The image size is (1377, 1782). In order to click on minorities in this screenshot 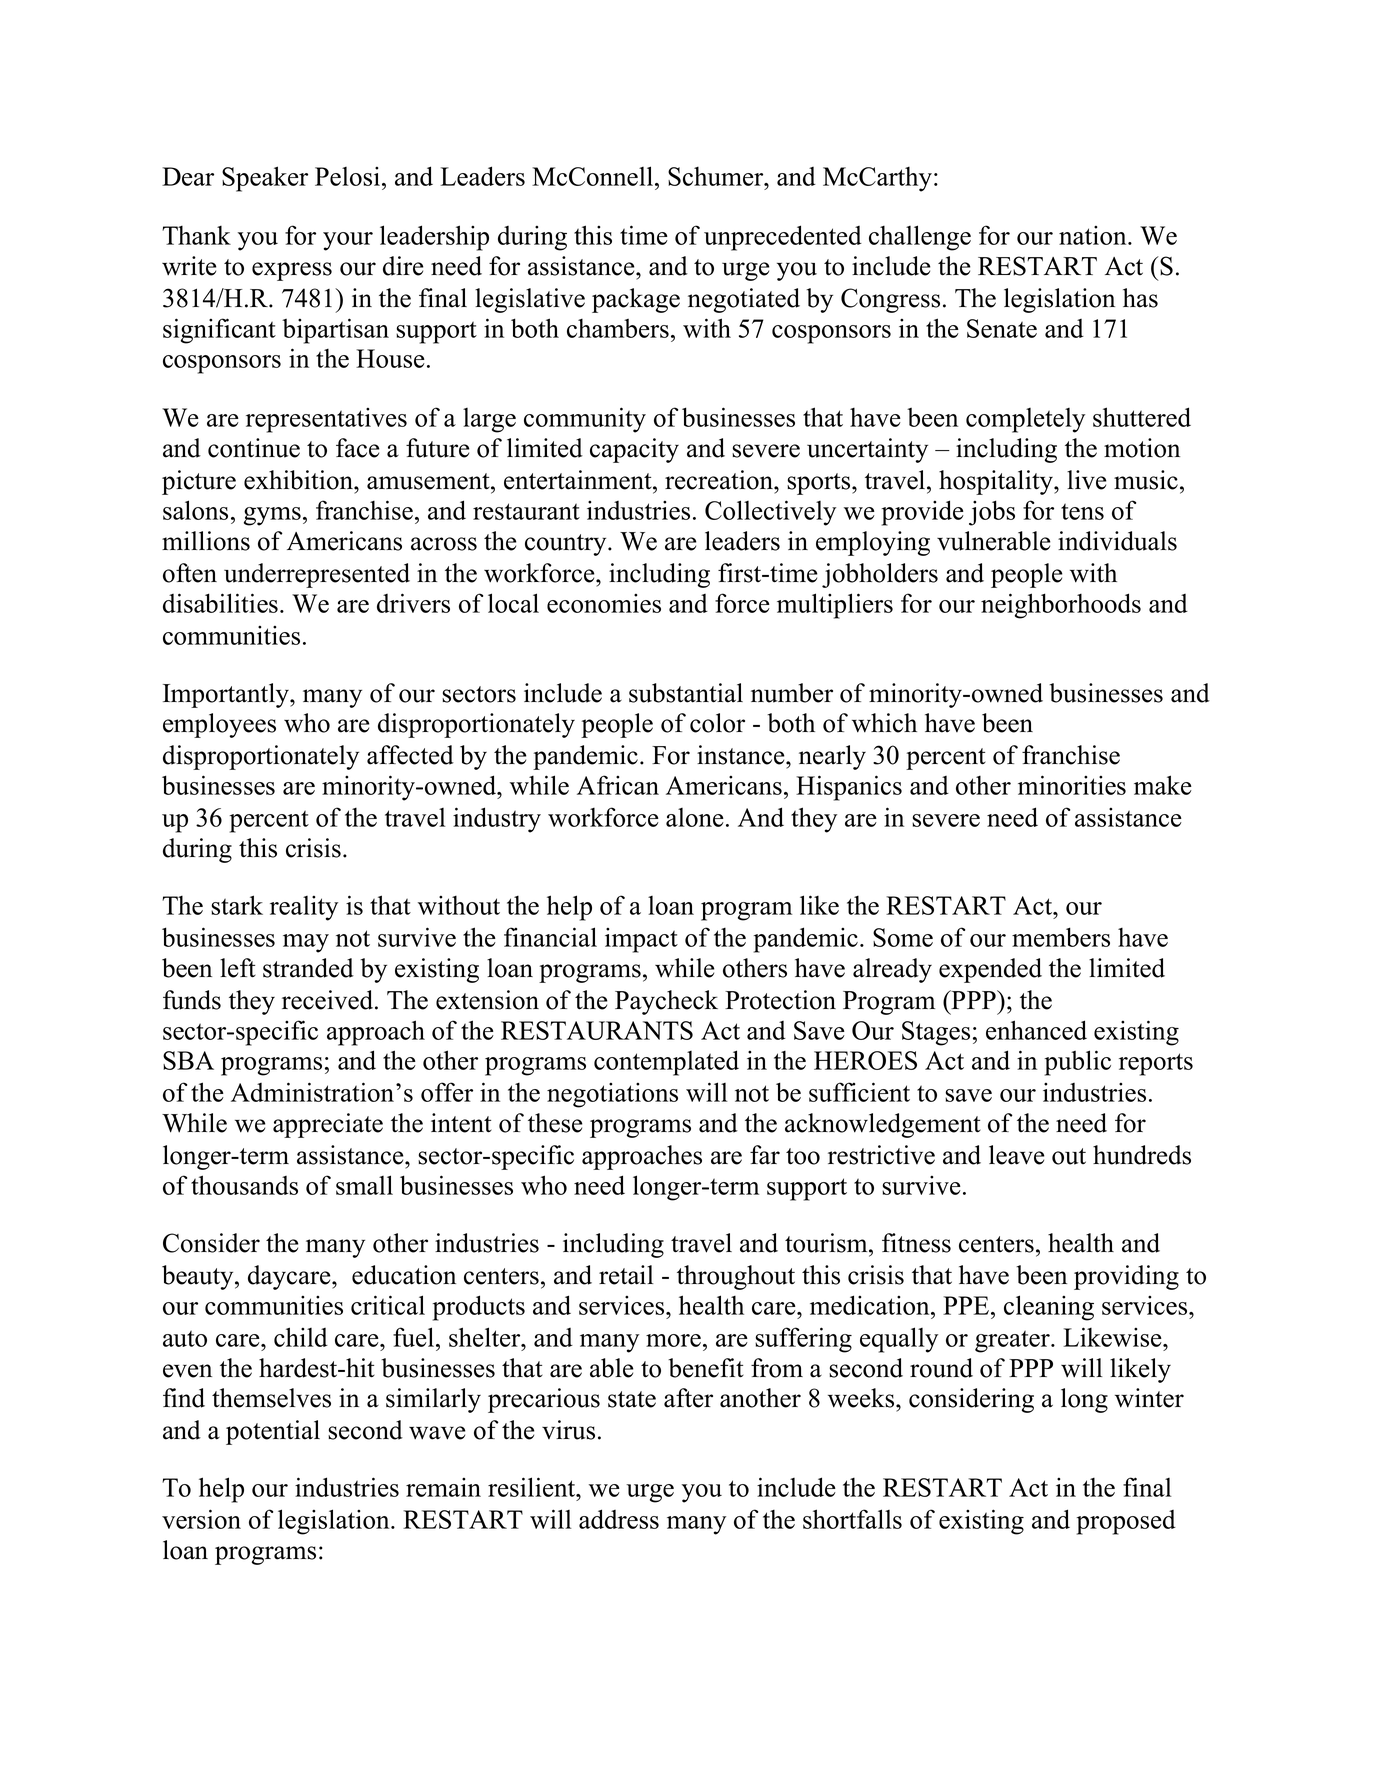, I will do `click(1072, 785)`.
